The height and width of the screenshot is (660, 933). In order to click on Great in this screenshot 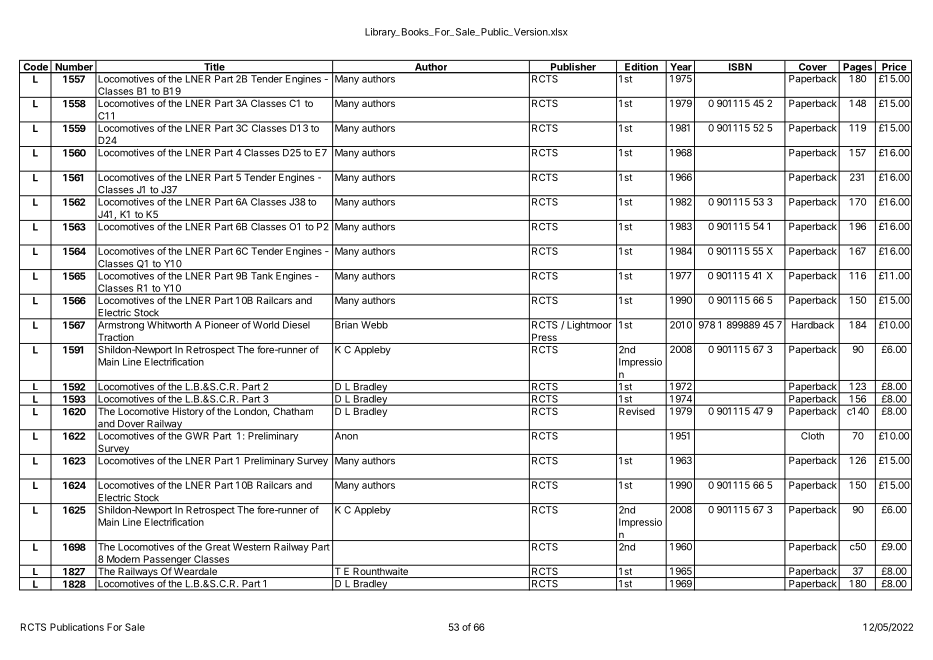, I will do `click(217, 547)`.
